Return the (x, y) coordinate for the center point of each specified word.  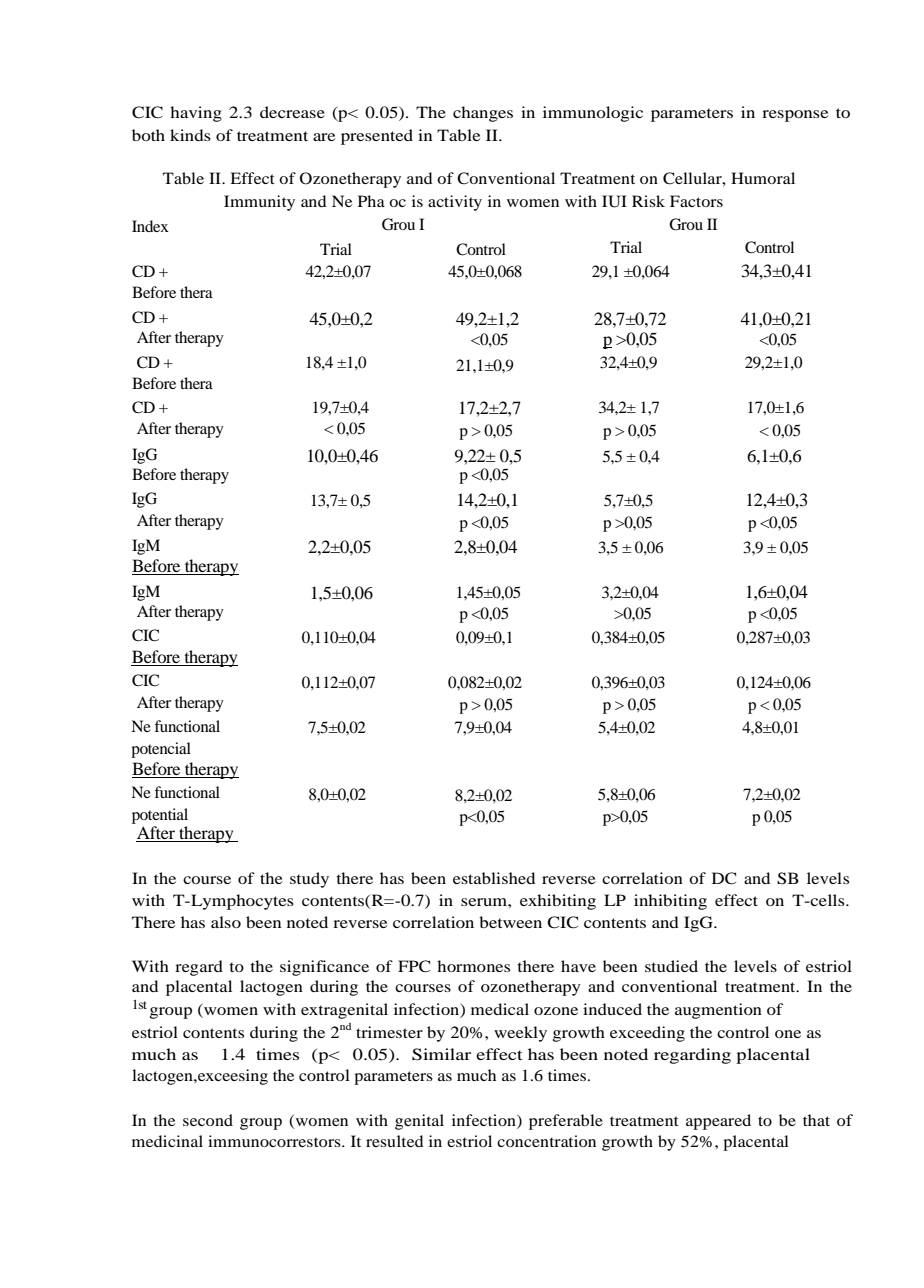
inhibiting (670, 902)
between (510, 922)
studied (671, 966)
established (494, 878)
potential (160, 816)
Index (150, 226)
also (226, 922)
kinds (190, 135)
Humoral (763, 178)
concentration (546, 1141)
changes (483, 114)
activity (455, 203)
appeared (718, 1122)
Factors (696, 201)
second (208, 1120)
